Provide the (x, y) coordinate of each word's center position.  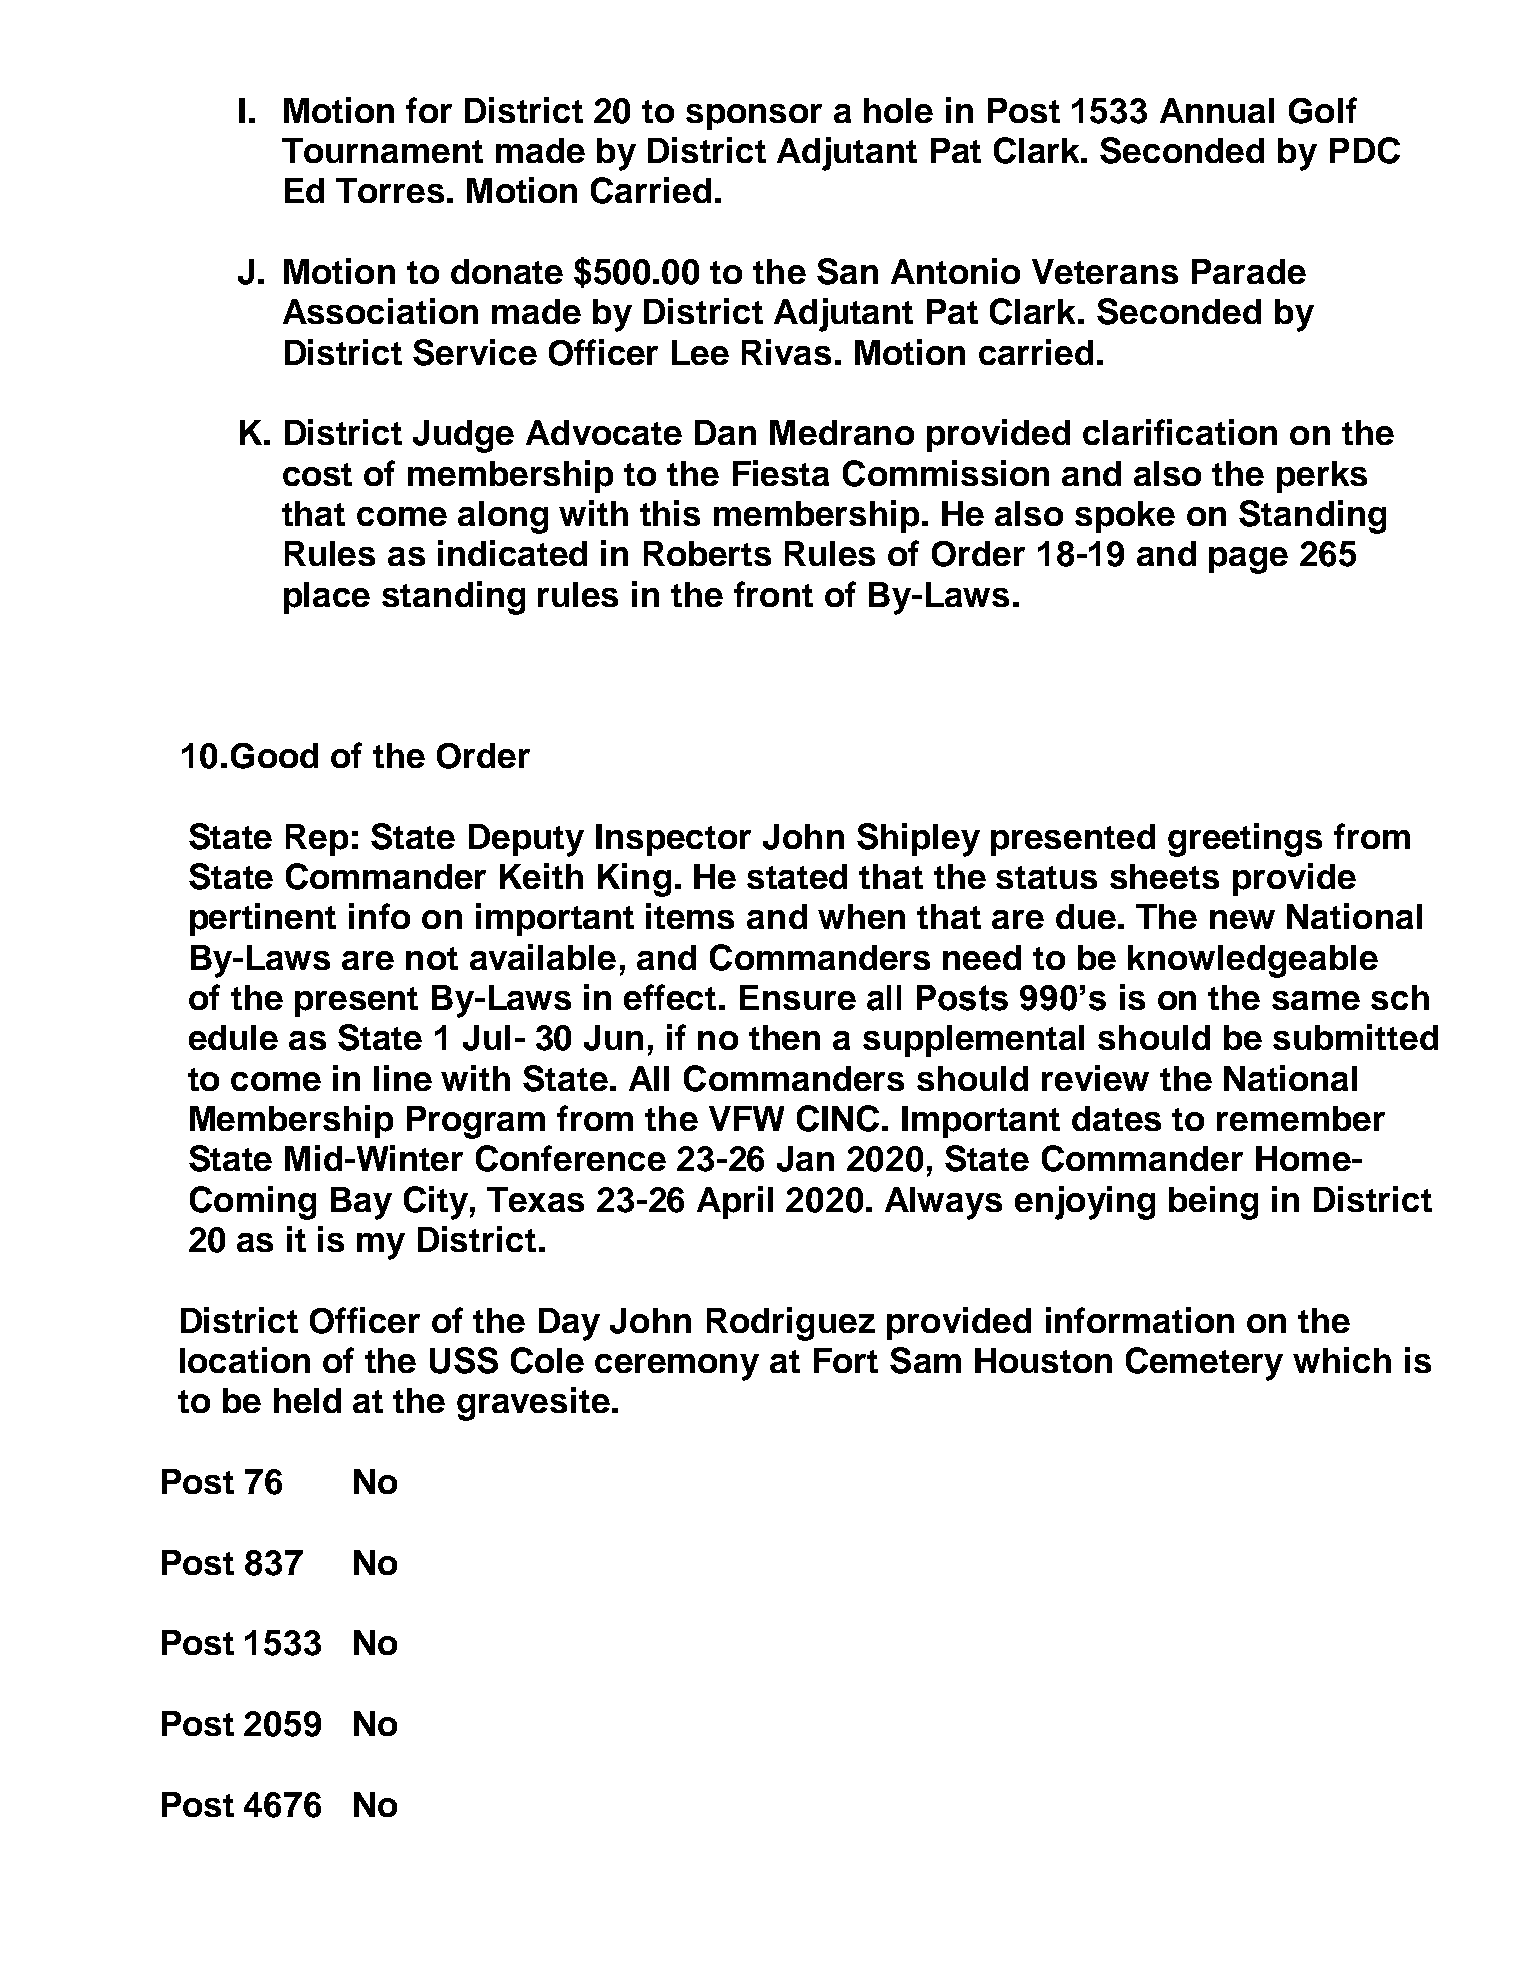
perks (1322, 477)
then (784, 1037)
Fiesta (781, 473)
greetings (1245, 840)
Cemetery (1204, 1364)
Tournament (382, 150)
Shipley (918, 840)
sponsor (754, 117)
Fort (846, 1360)
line (403, 1078)
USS (464, 1360)
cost (317, 474)
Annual (1217, 110)
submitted (1355, 1037)
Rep (317, 840)
